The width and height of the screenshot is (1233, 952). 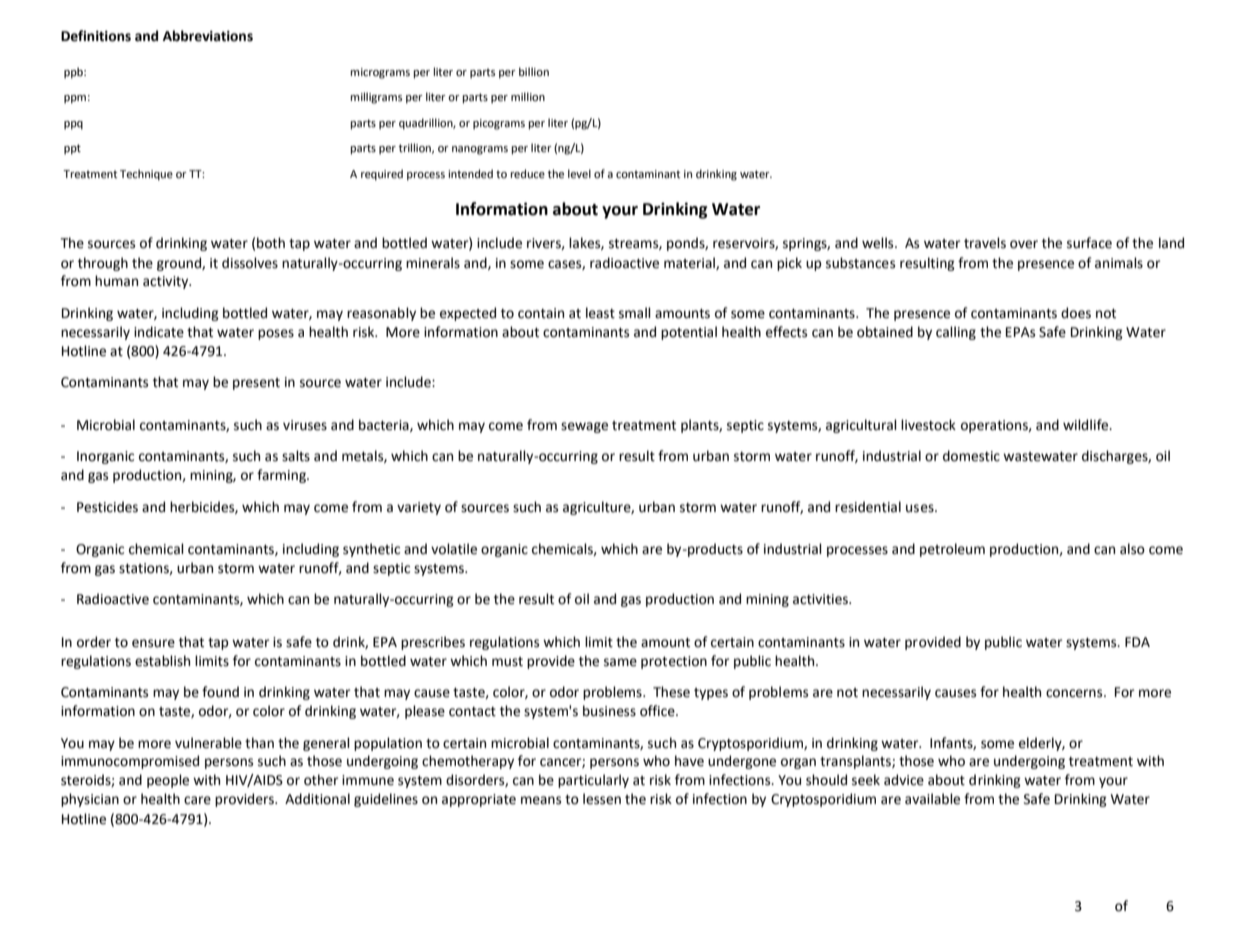 What do you see at coordinates (107, 507) in the screenshot?
I see `Pesticides` at bounding box center [107, 507].
